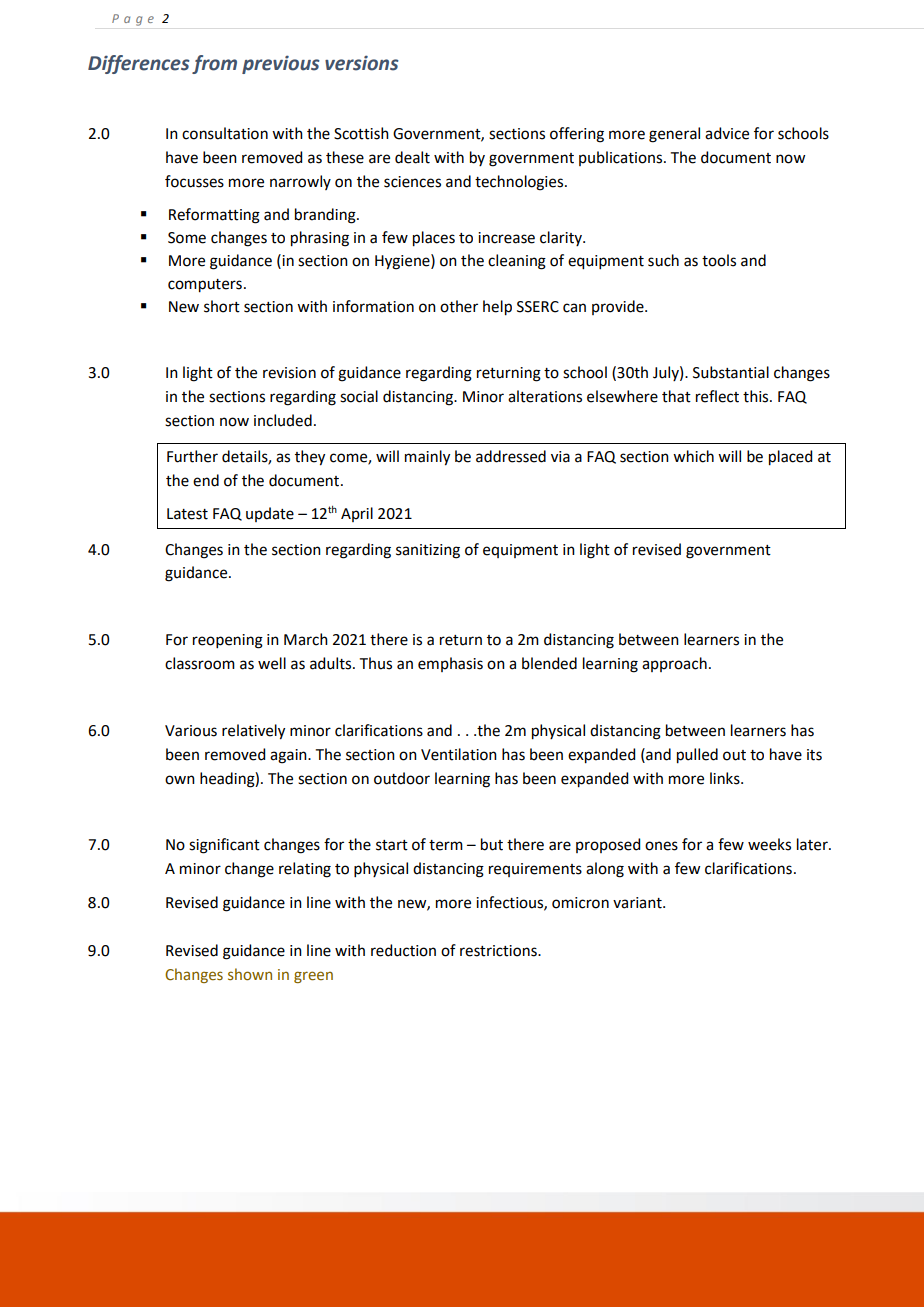  What do you see at coordinates (191, 731) in the page?
I see `Various` at bounding box center [191, 731].
